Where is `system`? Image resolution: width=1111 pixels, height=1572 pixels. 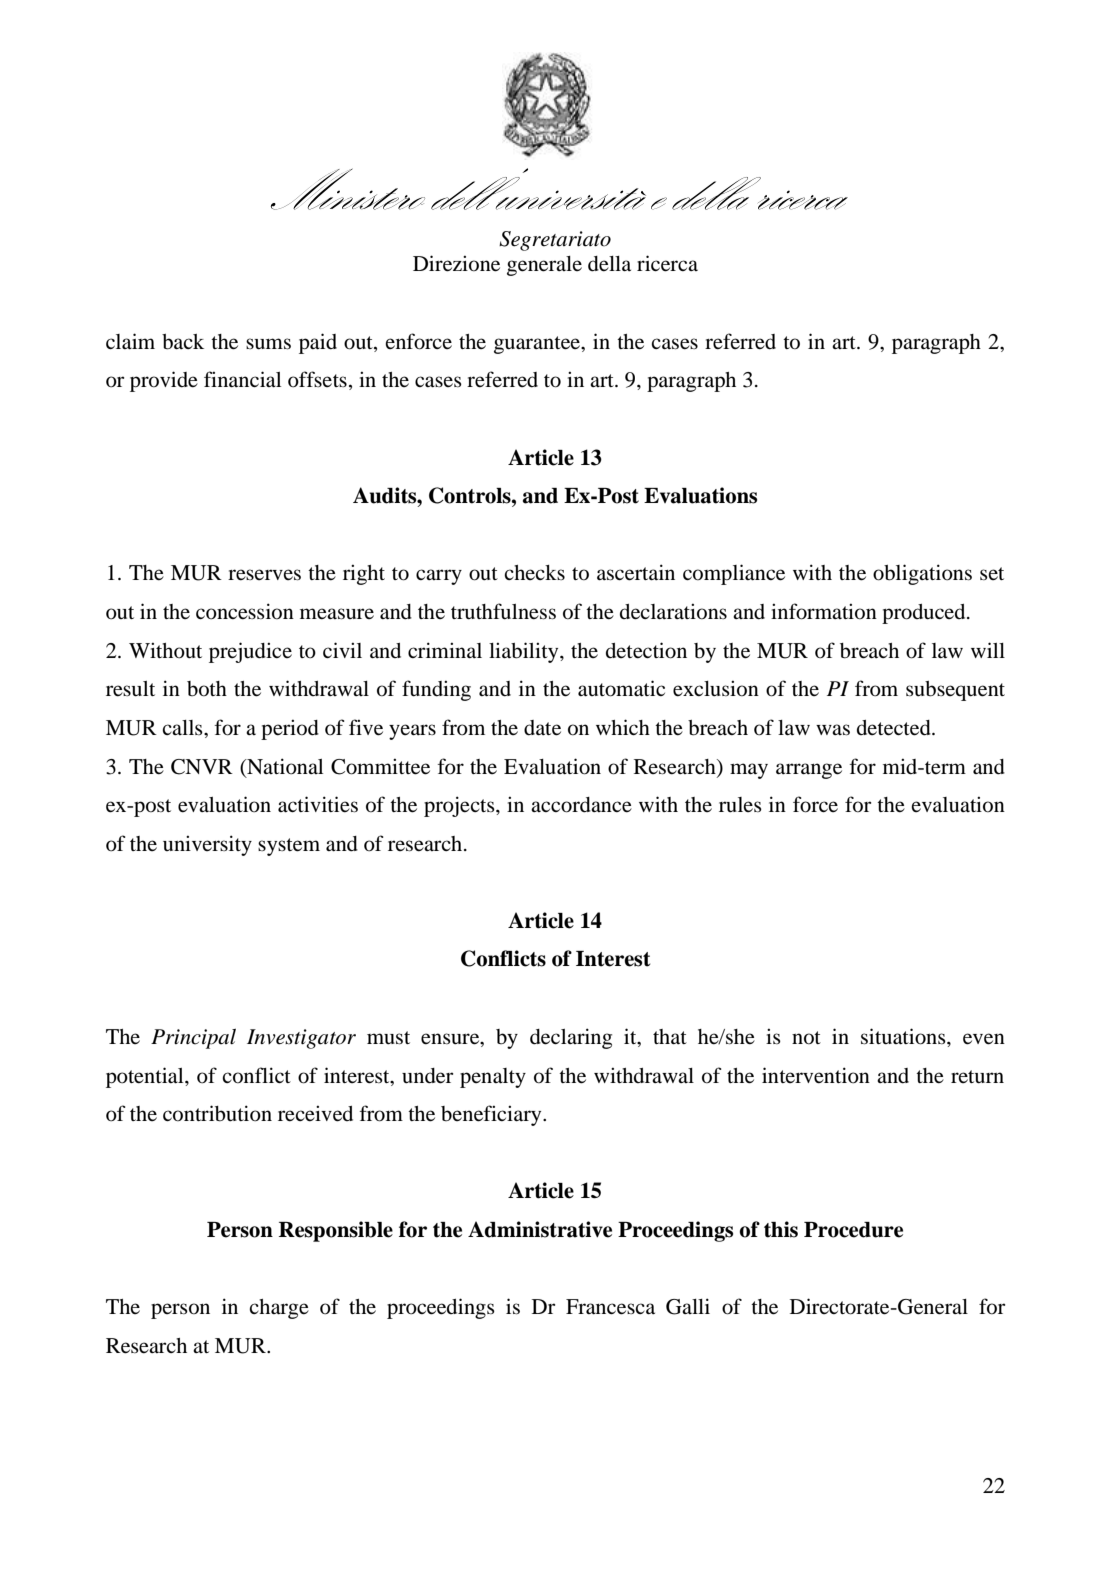
system is located at coordinates (289, 847).
